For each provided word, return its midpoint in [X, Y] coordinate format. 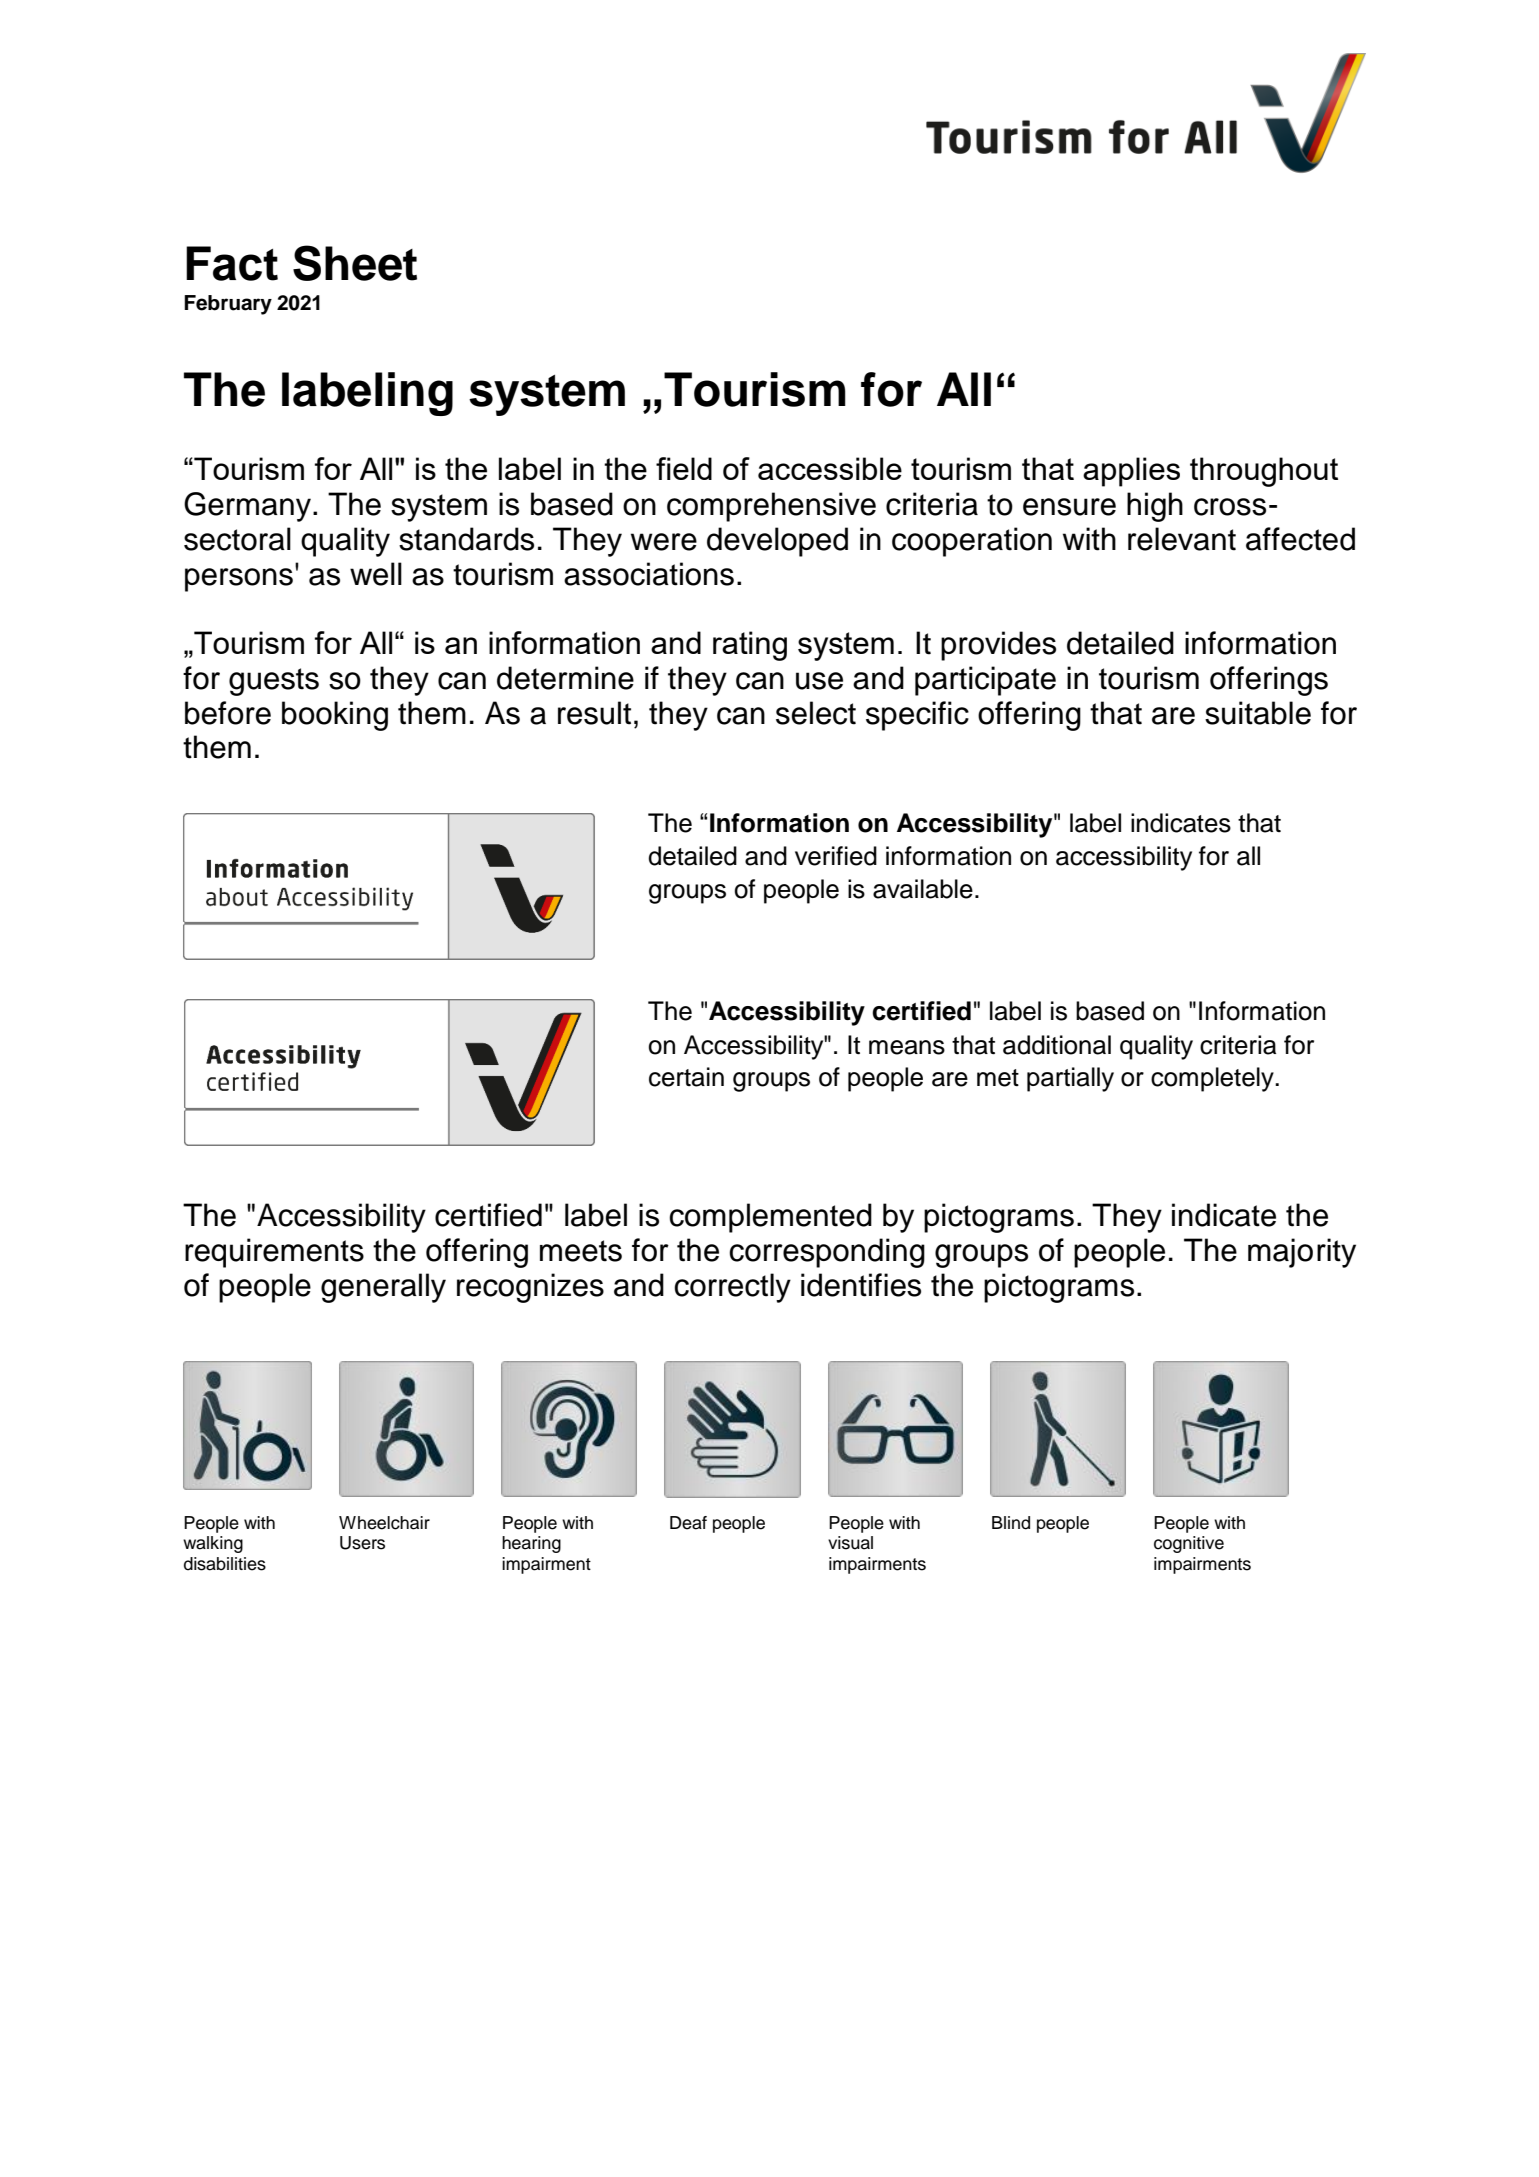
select [816, 713]
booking [335, 716]
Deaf [688, 1523]
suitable [1258, 713]
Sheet [355, 263]
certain [686, 1077]
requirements [274, 1253]
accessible [830, 468]
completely [1213, 1079]
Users [362, 1543]
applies [1131, 472]
